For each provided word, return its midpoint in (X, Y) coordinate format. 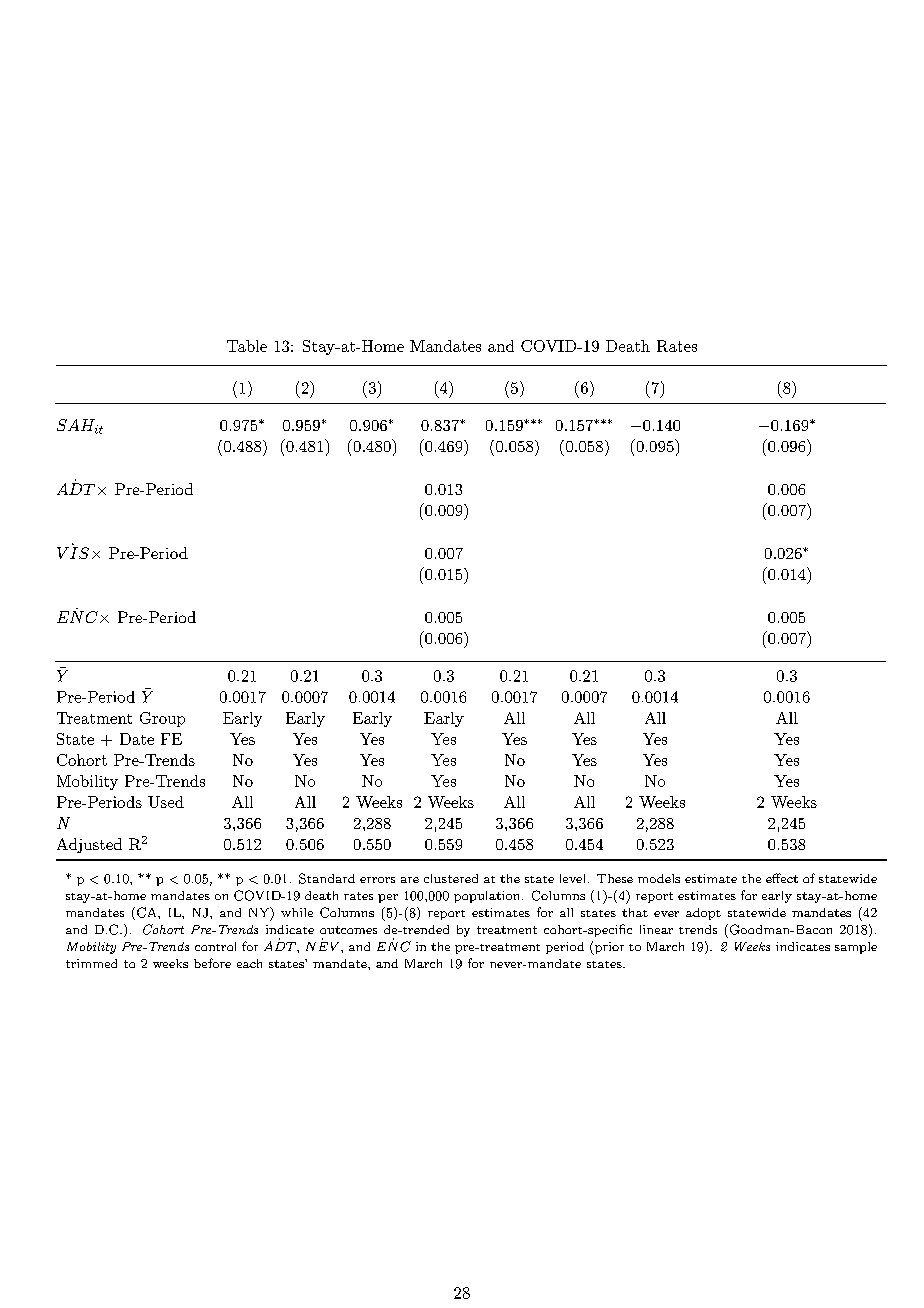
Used (166, 802)
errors (377, 880)
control (215, 946)
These (615, 878)
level (572, 878)
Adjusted (89, 845)
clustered (451, 878)
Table (247, 346)
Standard (327, 878)
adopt (703, 914)
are (410, 880)
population (486, 897)
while (297, 912)
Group (162, 719)
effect (782, 878)
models (659, 878)
